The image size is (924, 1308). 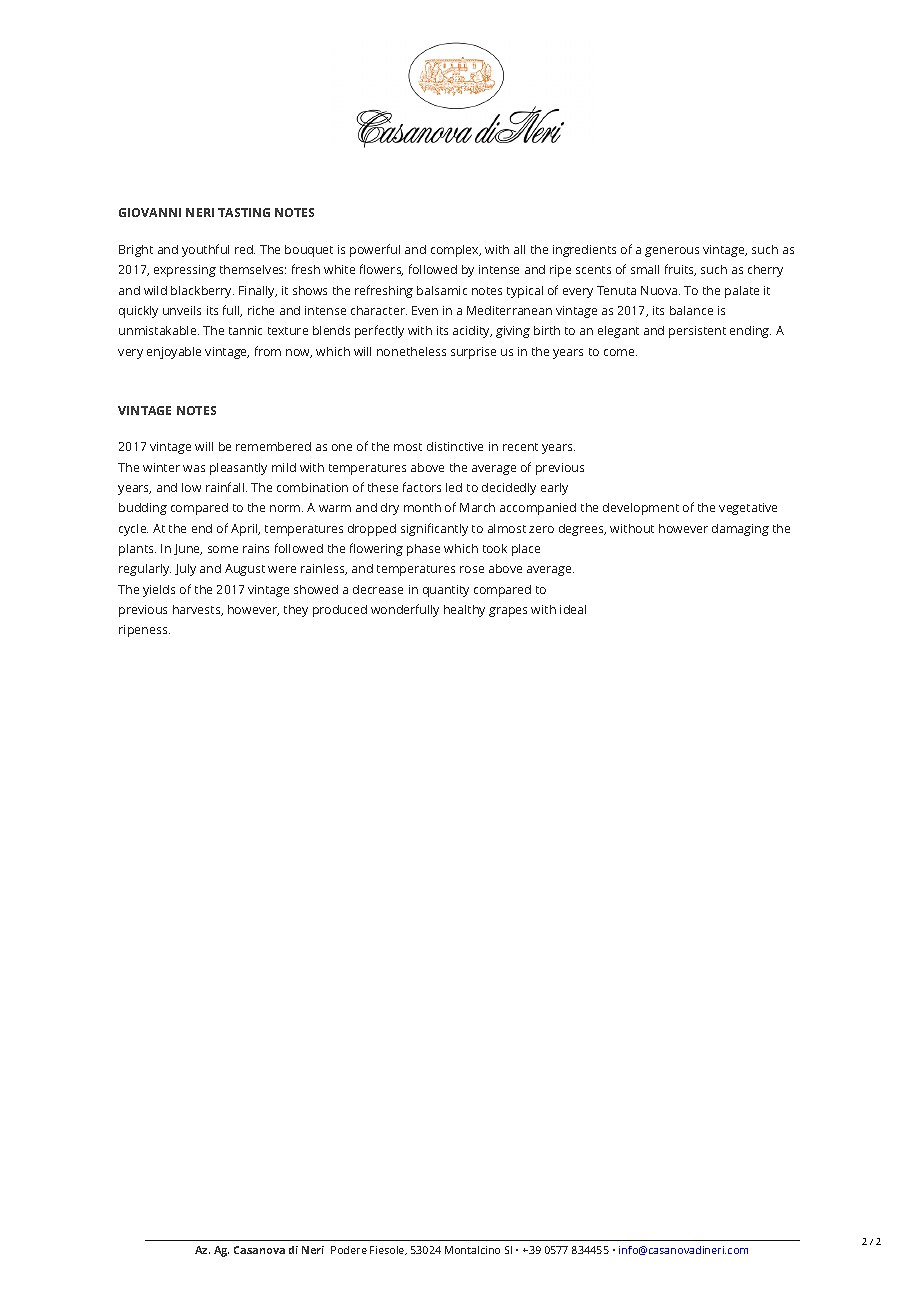 I want to click on remembered, so click(x=273, y=446).
